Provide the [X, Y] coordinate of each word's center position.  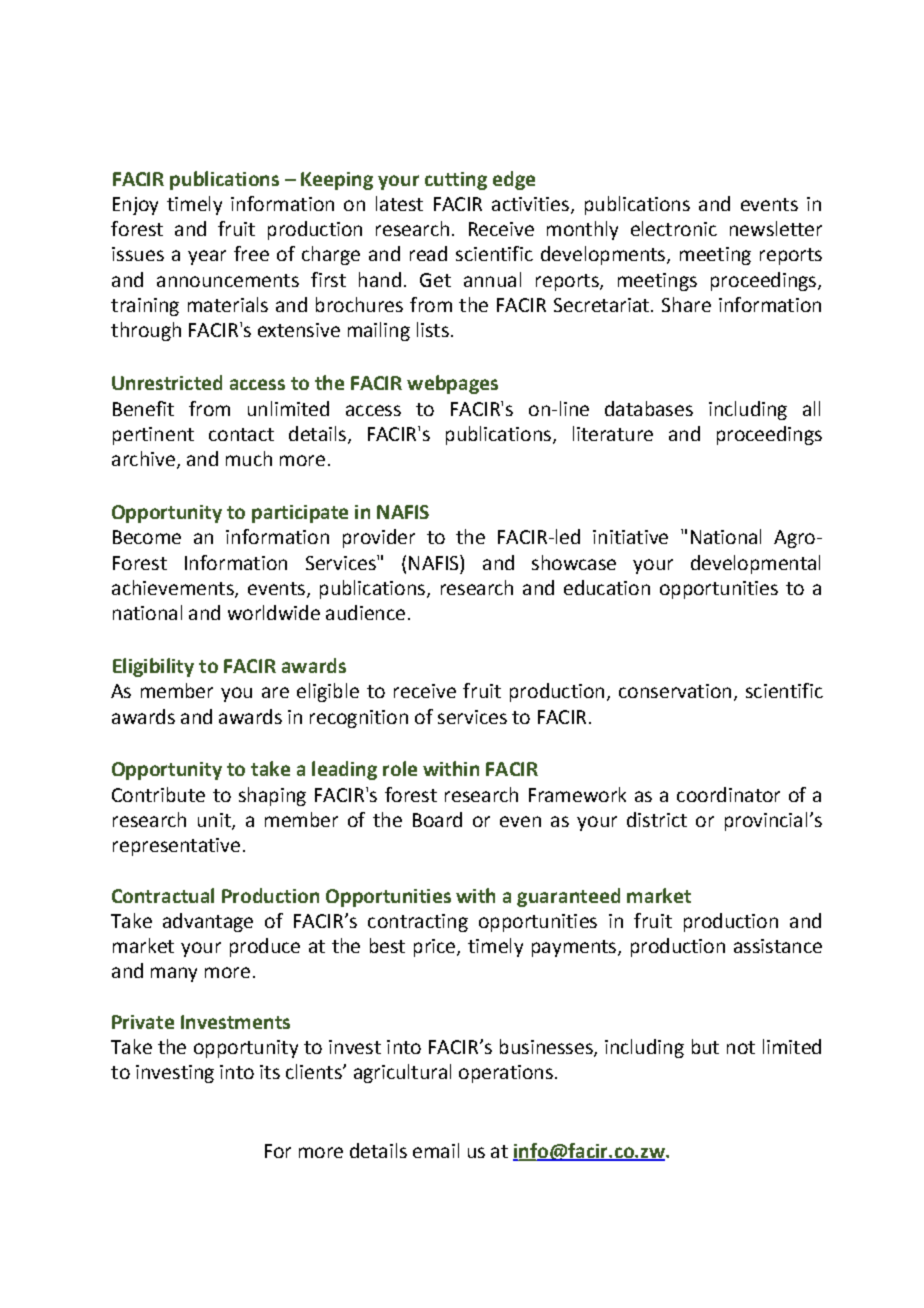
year [207, 257]
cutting [456, 181]
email [436, 1150]
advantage [208, 922]
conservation [675, 691]
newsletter [776, 228]
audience [365, 612]
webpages [452, 384]
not [741, 1047]
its [270, 1072]
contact [241, 434]
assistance [778, 946]
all [811, 408]
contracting [418, 923]
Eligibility [153, 667]
